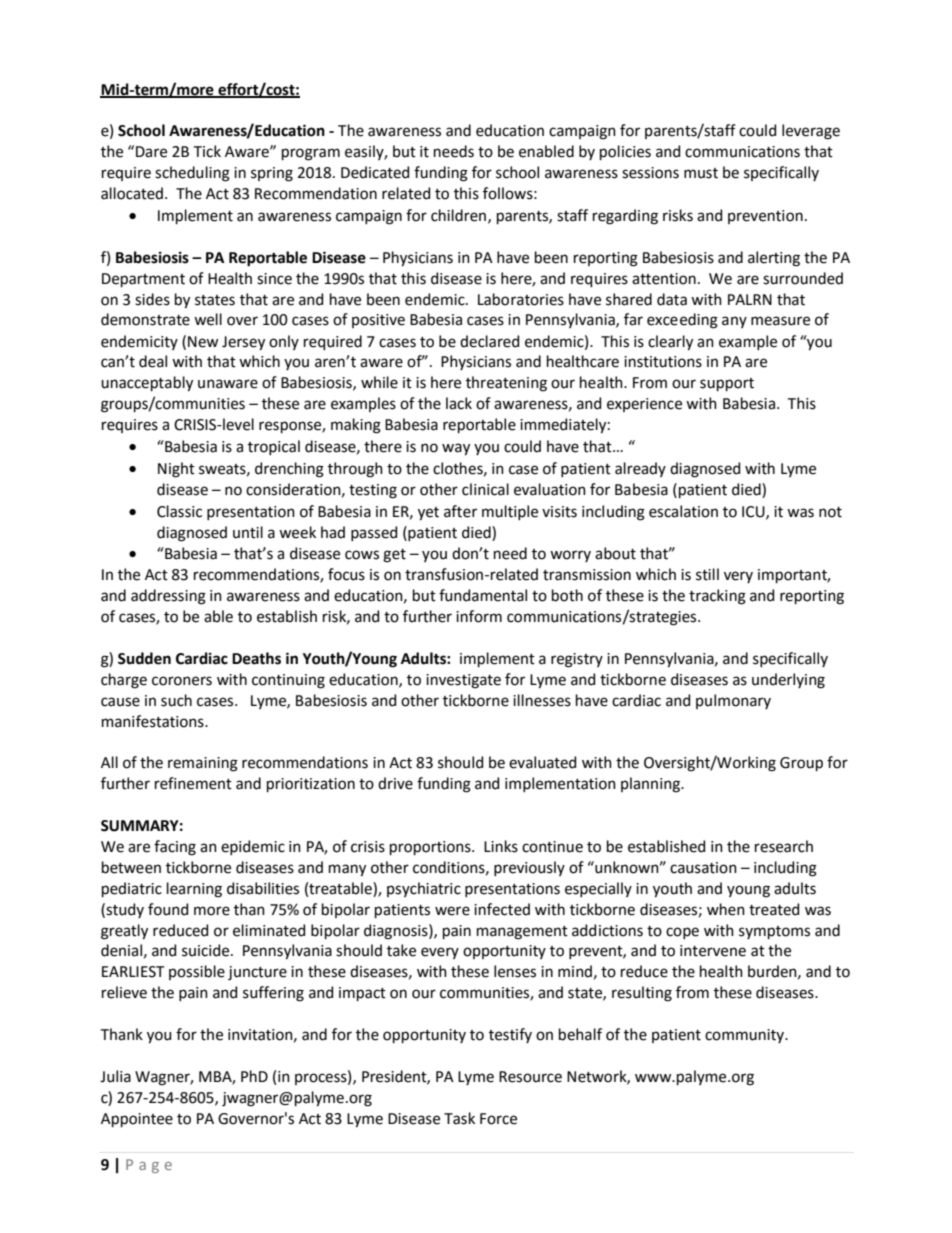 This page has height=1233, width=952. I want to click on measure, so click(780, 321).
